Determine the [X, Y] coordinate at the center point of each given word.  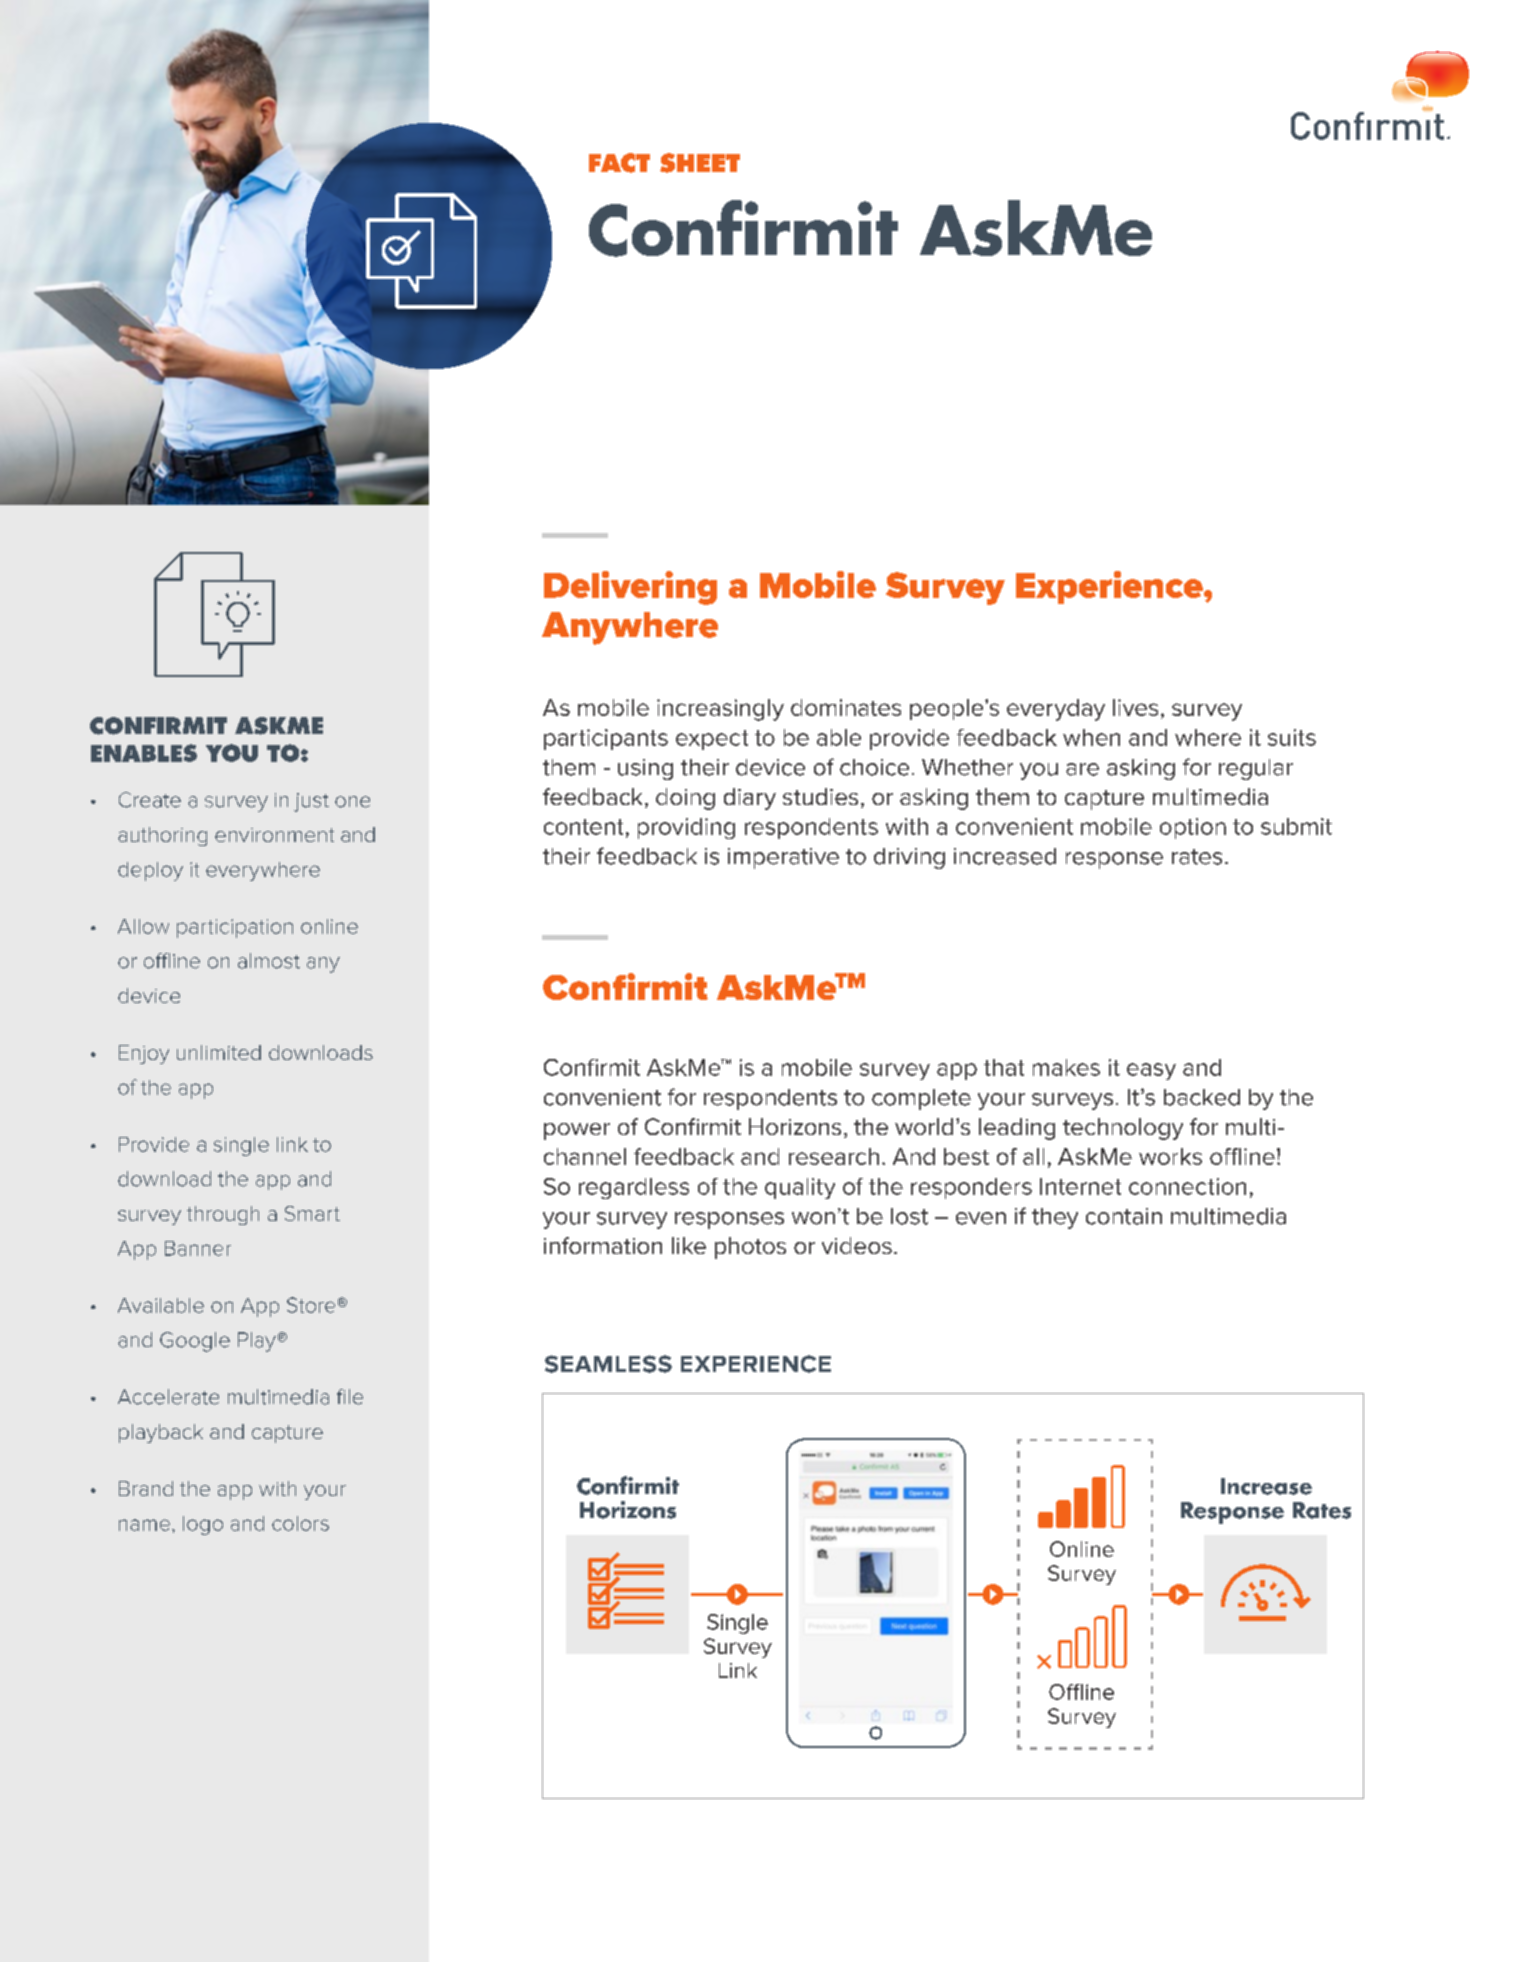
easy [1151, 1071]
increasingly [720, 710]
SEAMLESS [608, 1364]
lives [1135, 707]
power [577, 1131]
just [311, 802]
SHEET [700, 163]
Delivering [630, 588]
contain [1124, 1216]
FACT [619, 163]
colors [300, 1523]
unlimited [219, 1052]
